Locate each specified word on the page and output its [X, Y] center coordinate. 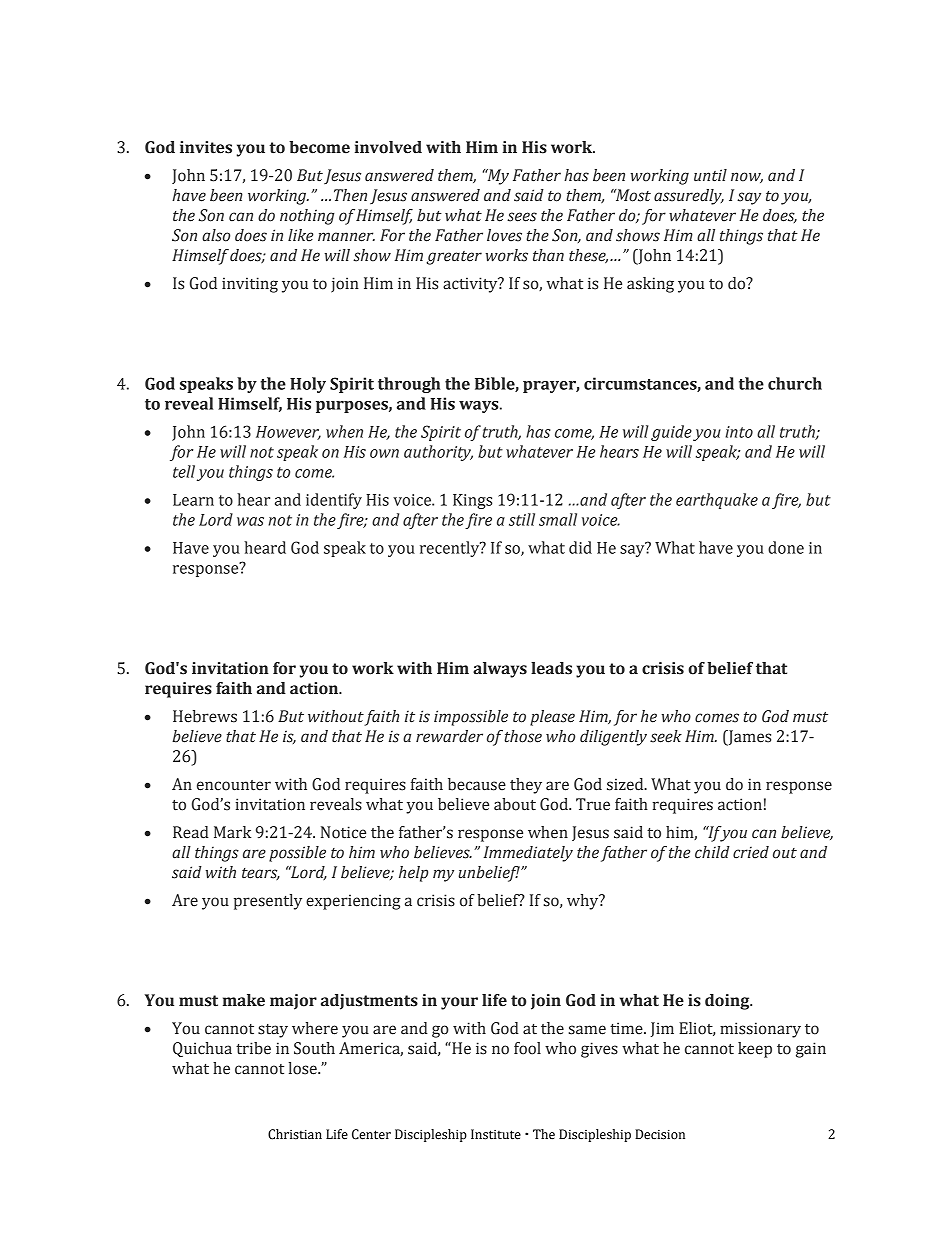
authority [438, 453]
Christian [295, 1134]
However [288, 433]
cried [751, 852]
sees [522, 217]
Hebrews [205, 716]
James [748, 738]
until [710, 175]
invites [206, 147]
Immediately [528, 854]
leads [551, 668]
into [739, 432]
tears [261, 874]
